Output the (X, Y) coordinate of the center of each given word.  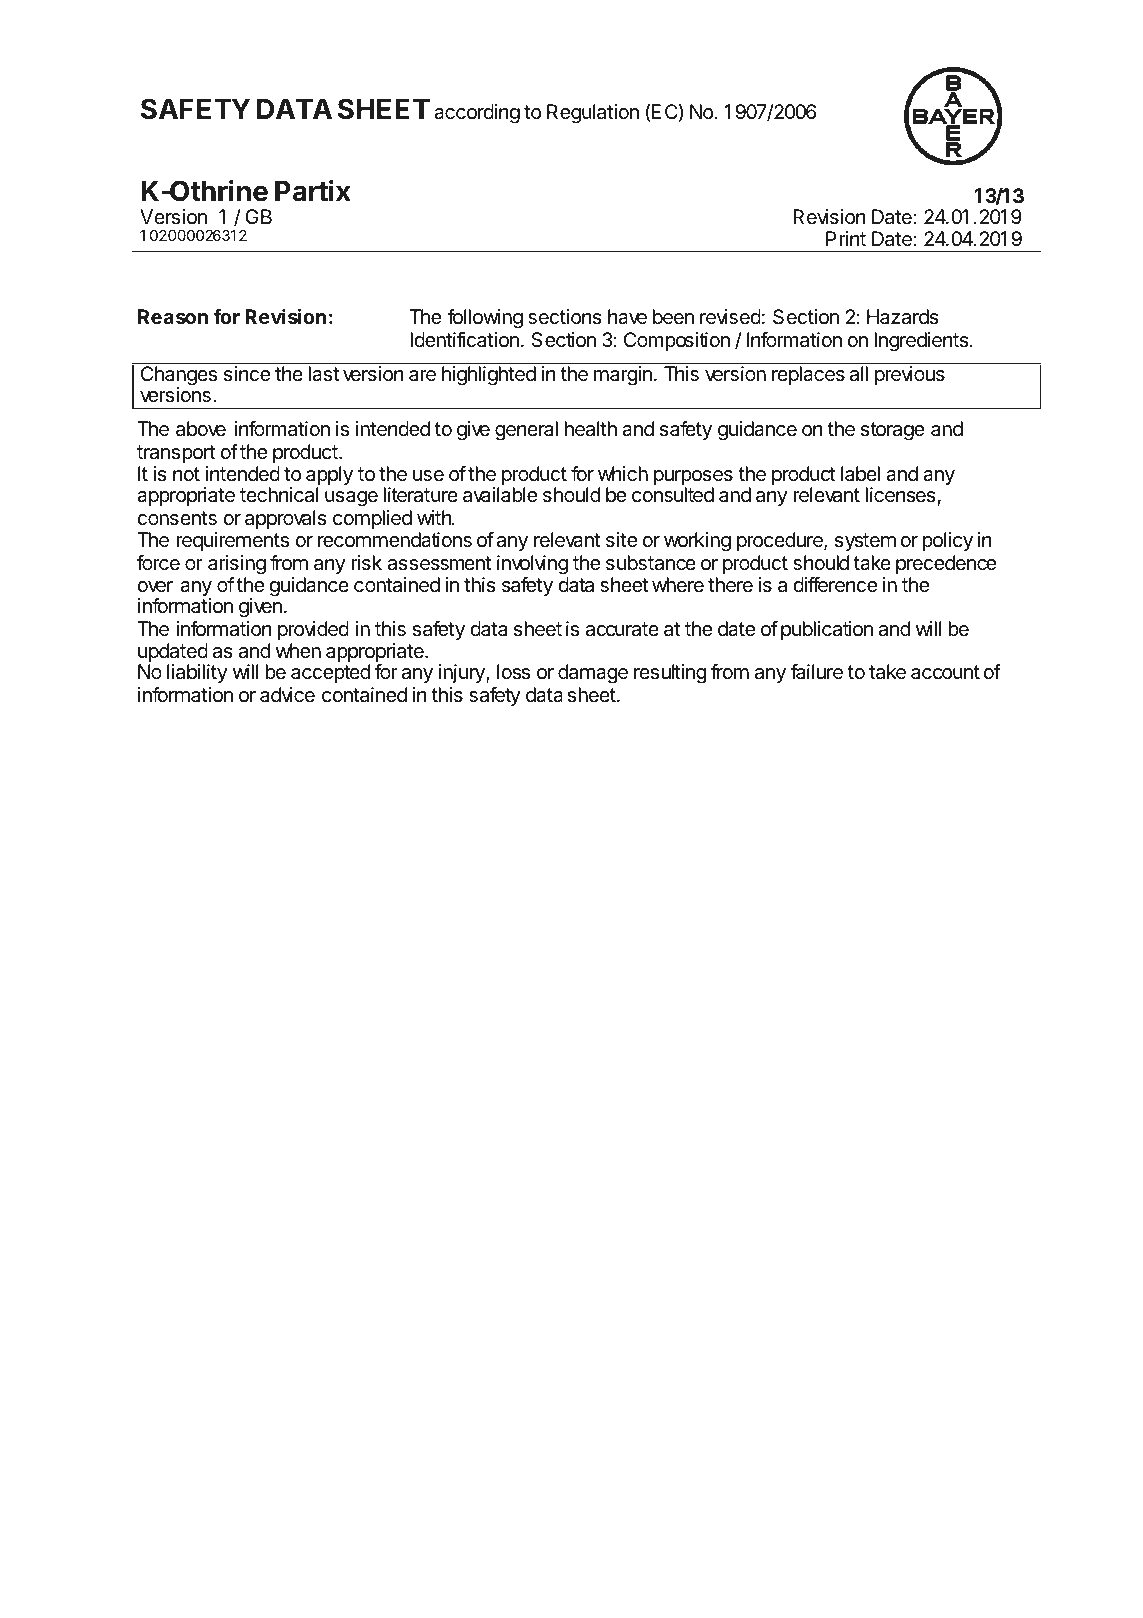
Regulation (593, 114)
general (526, 431)
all (859, 374)
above (201, 429)
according (477, 114)
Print (846, 238)
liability (197, 673)
